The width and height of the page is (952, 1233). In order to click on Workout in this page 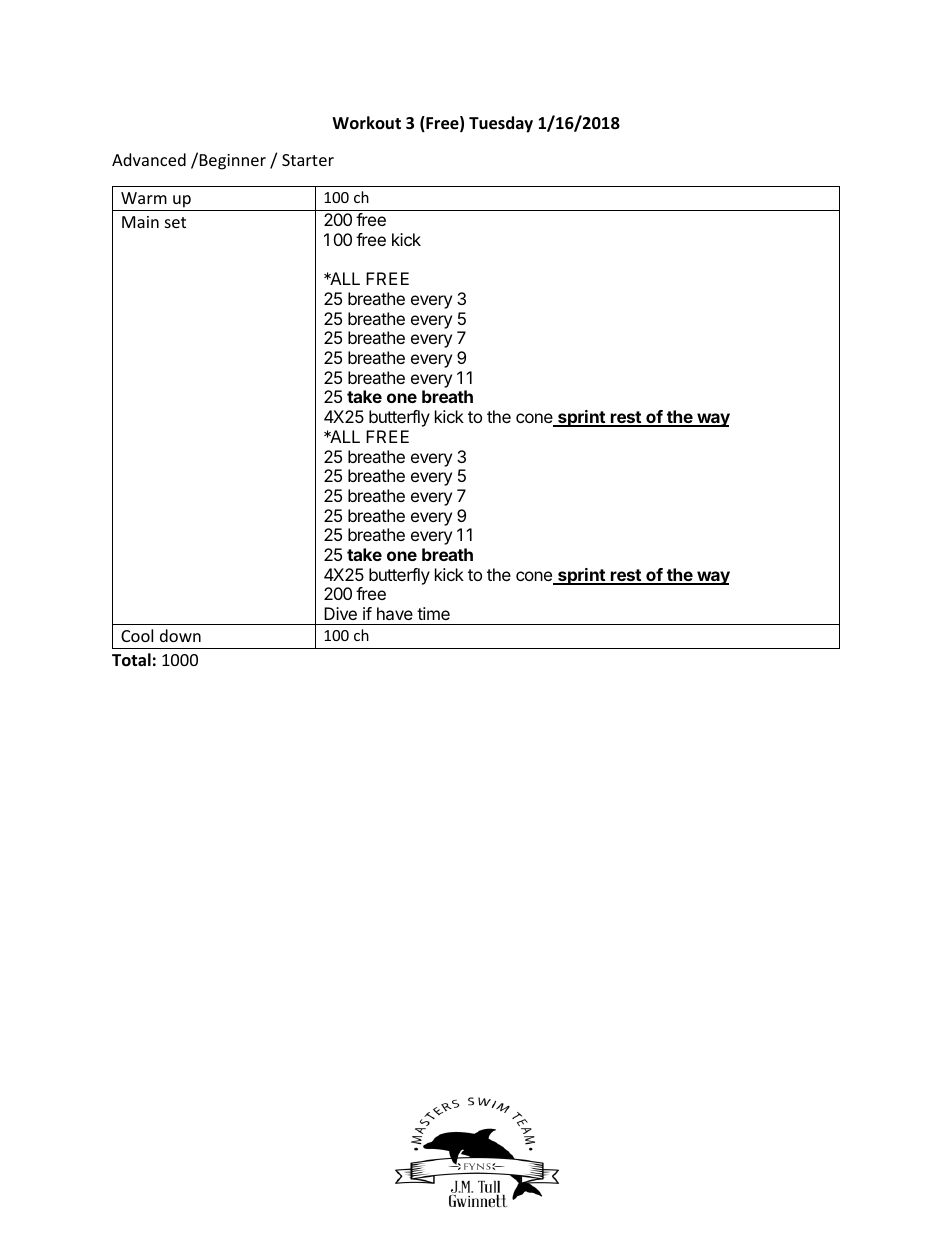, I will do `click(366, 123)`.
